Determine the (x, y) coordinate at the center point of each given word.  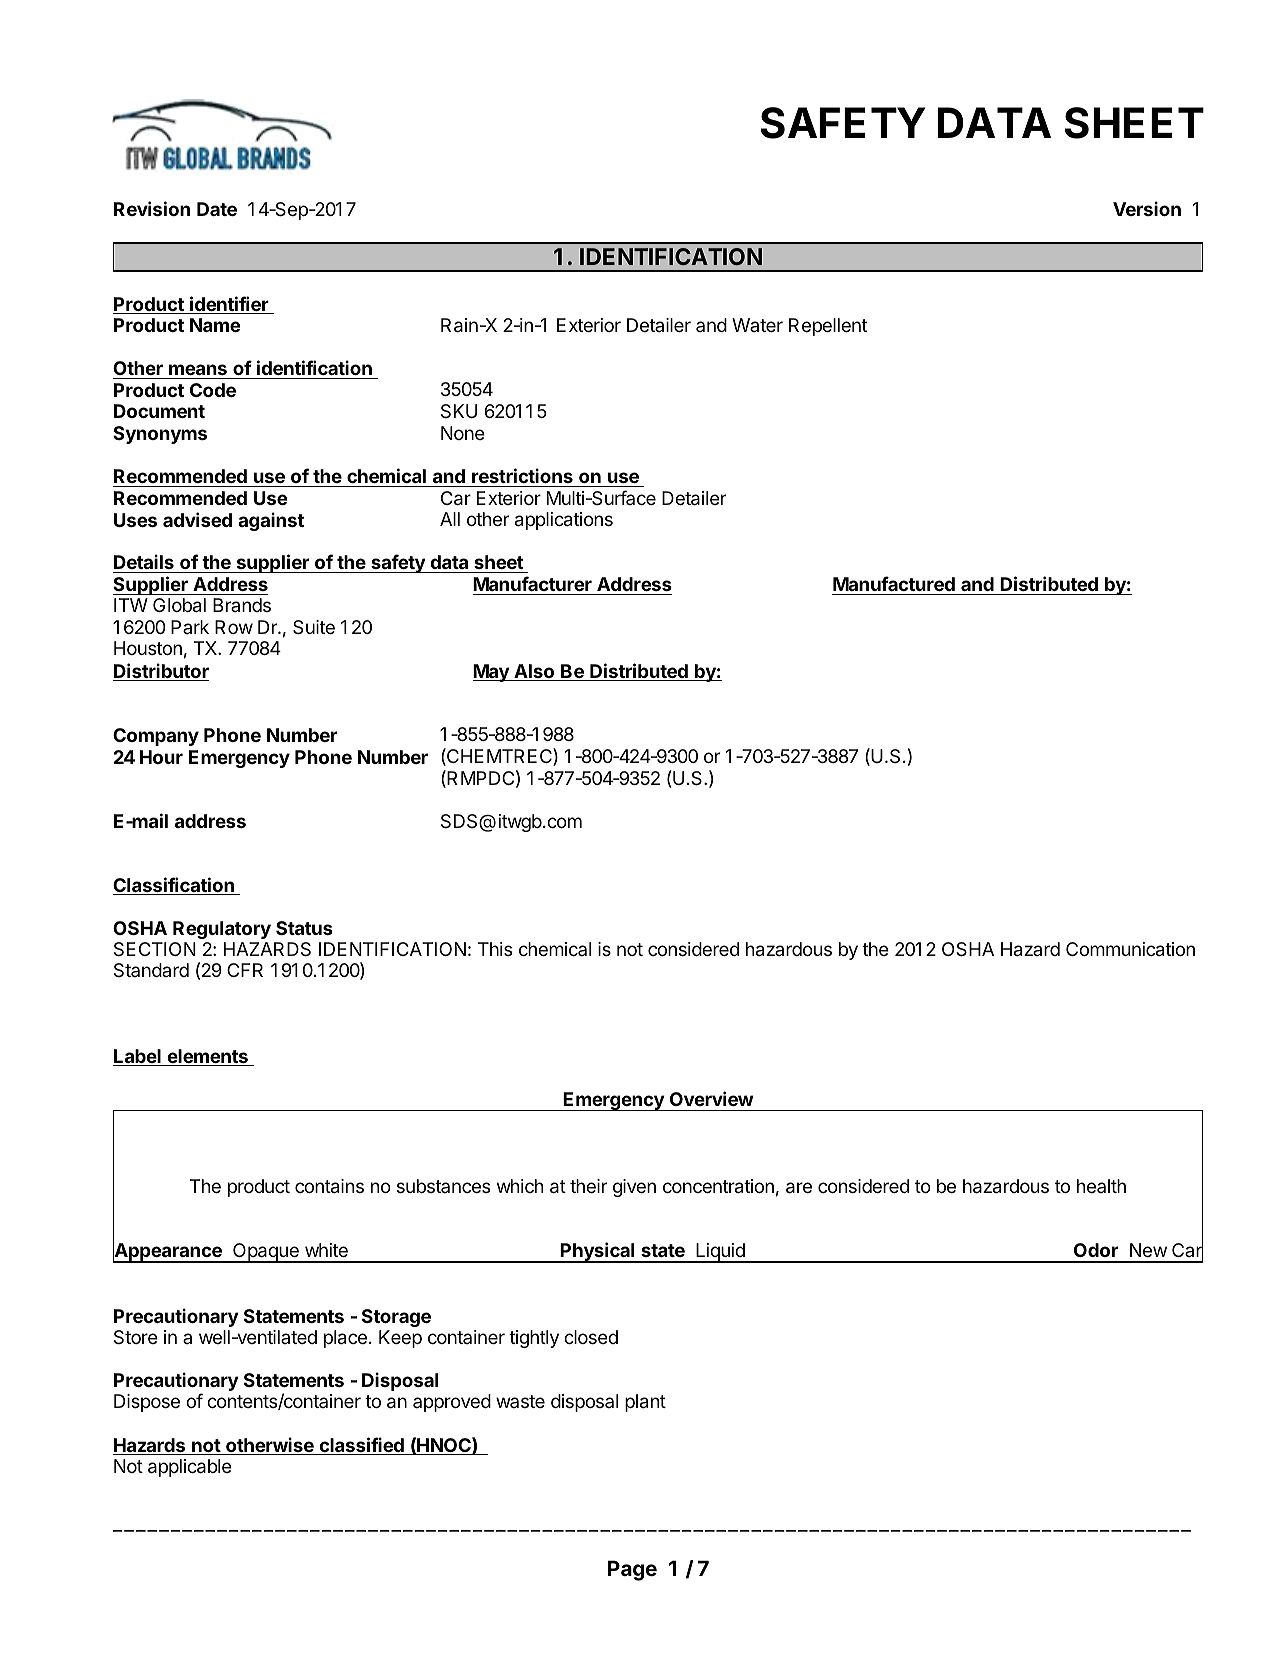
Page (632, 1570)
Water (757, 325)
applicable (190, 1468)
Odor (1096, 1250)
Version (1147, 208)
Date (217, 209)
